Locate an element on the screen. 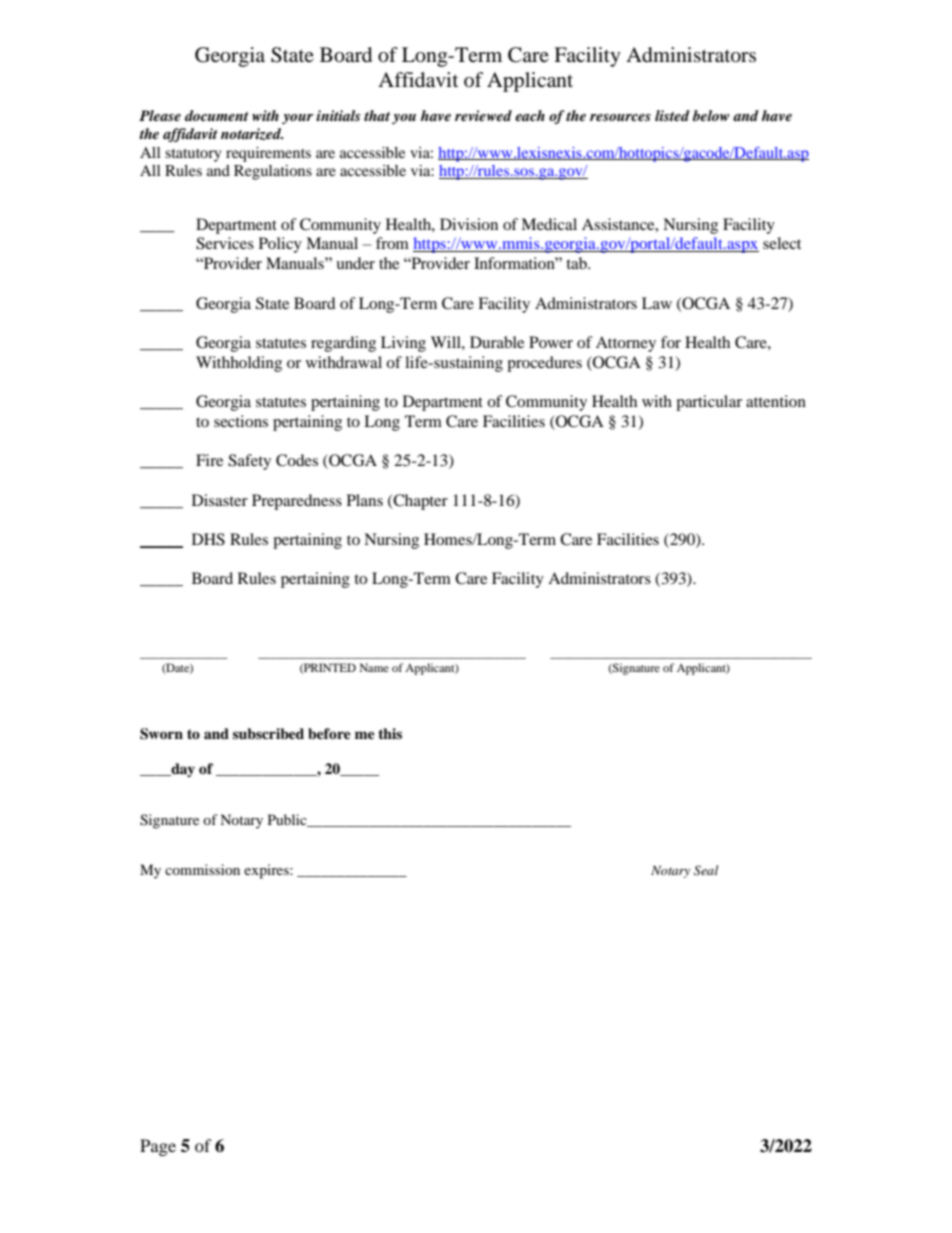  notarized is located at coordinates (252, 134).
